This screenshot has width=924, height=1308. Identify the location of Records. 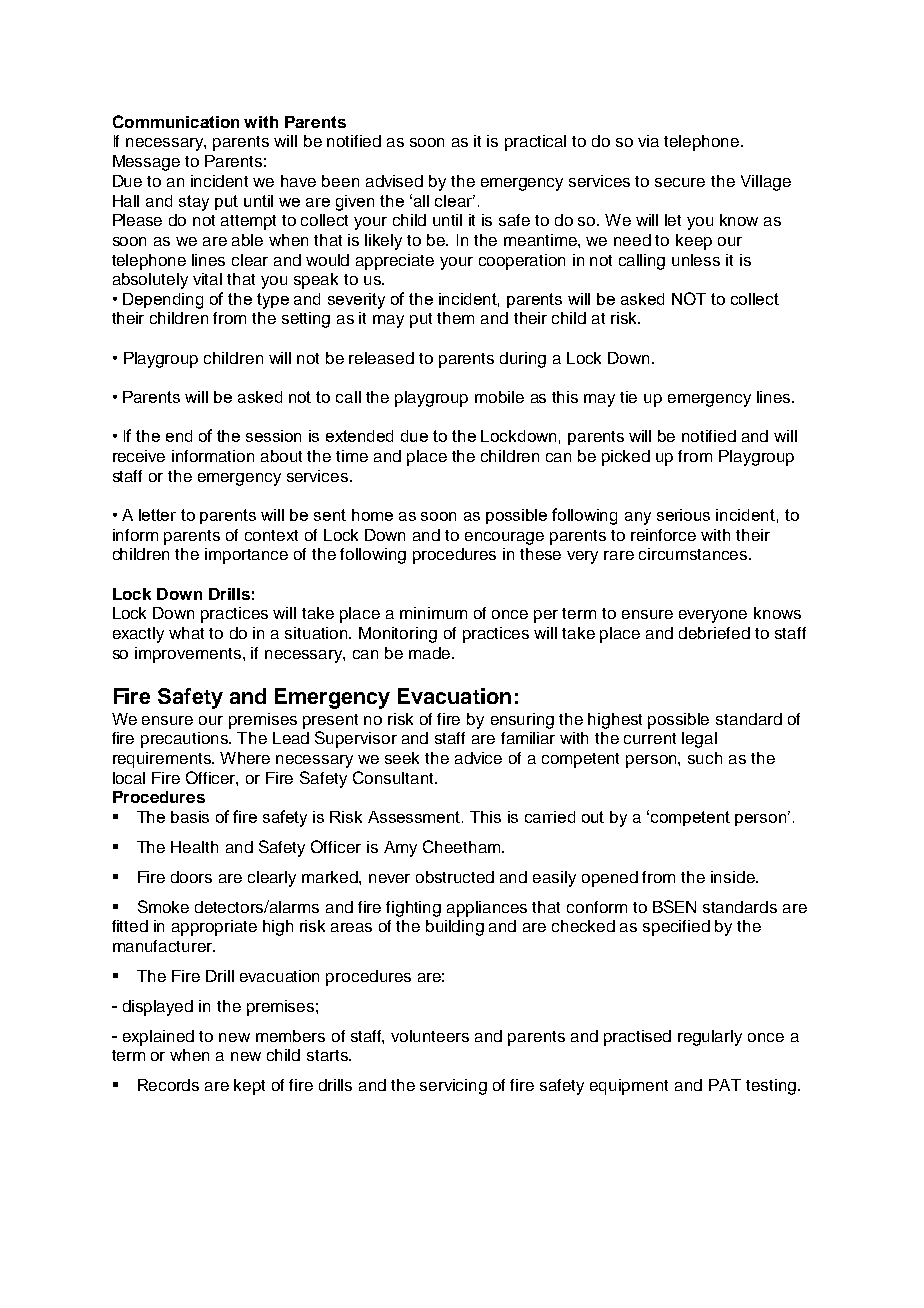
(168, 1085).
